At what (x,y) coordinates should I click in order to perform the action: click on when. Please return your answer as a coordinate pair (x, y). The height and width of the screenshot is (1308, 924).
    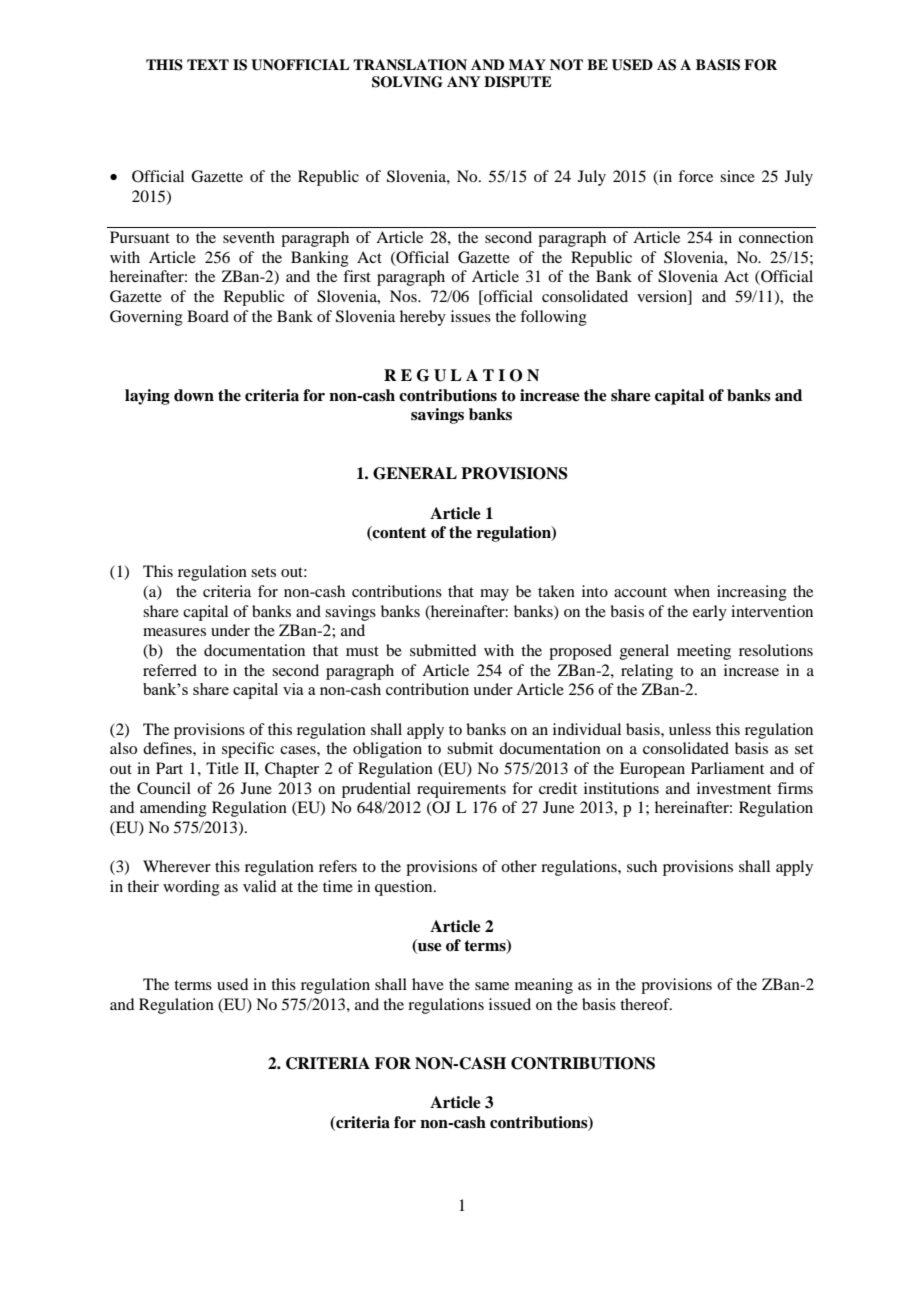
    Looking at the image, I should click on (692, 591).
